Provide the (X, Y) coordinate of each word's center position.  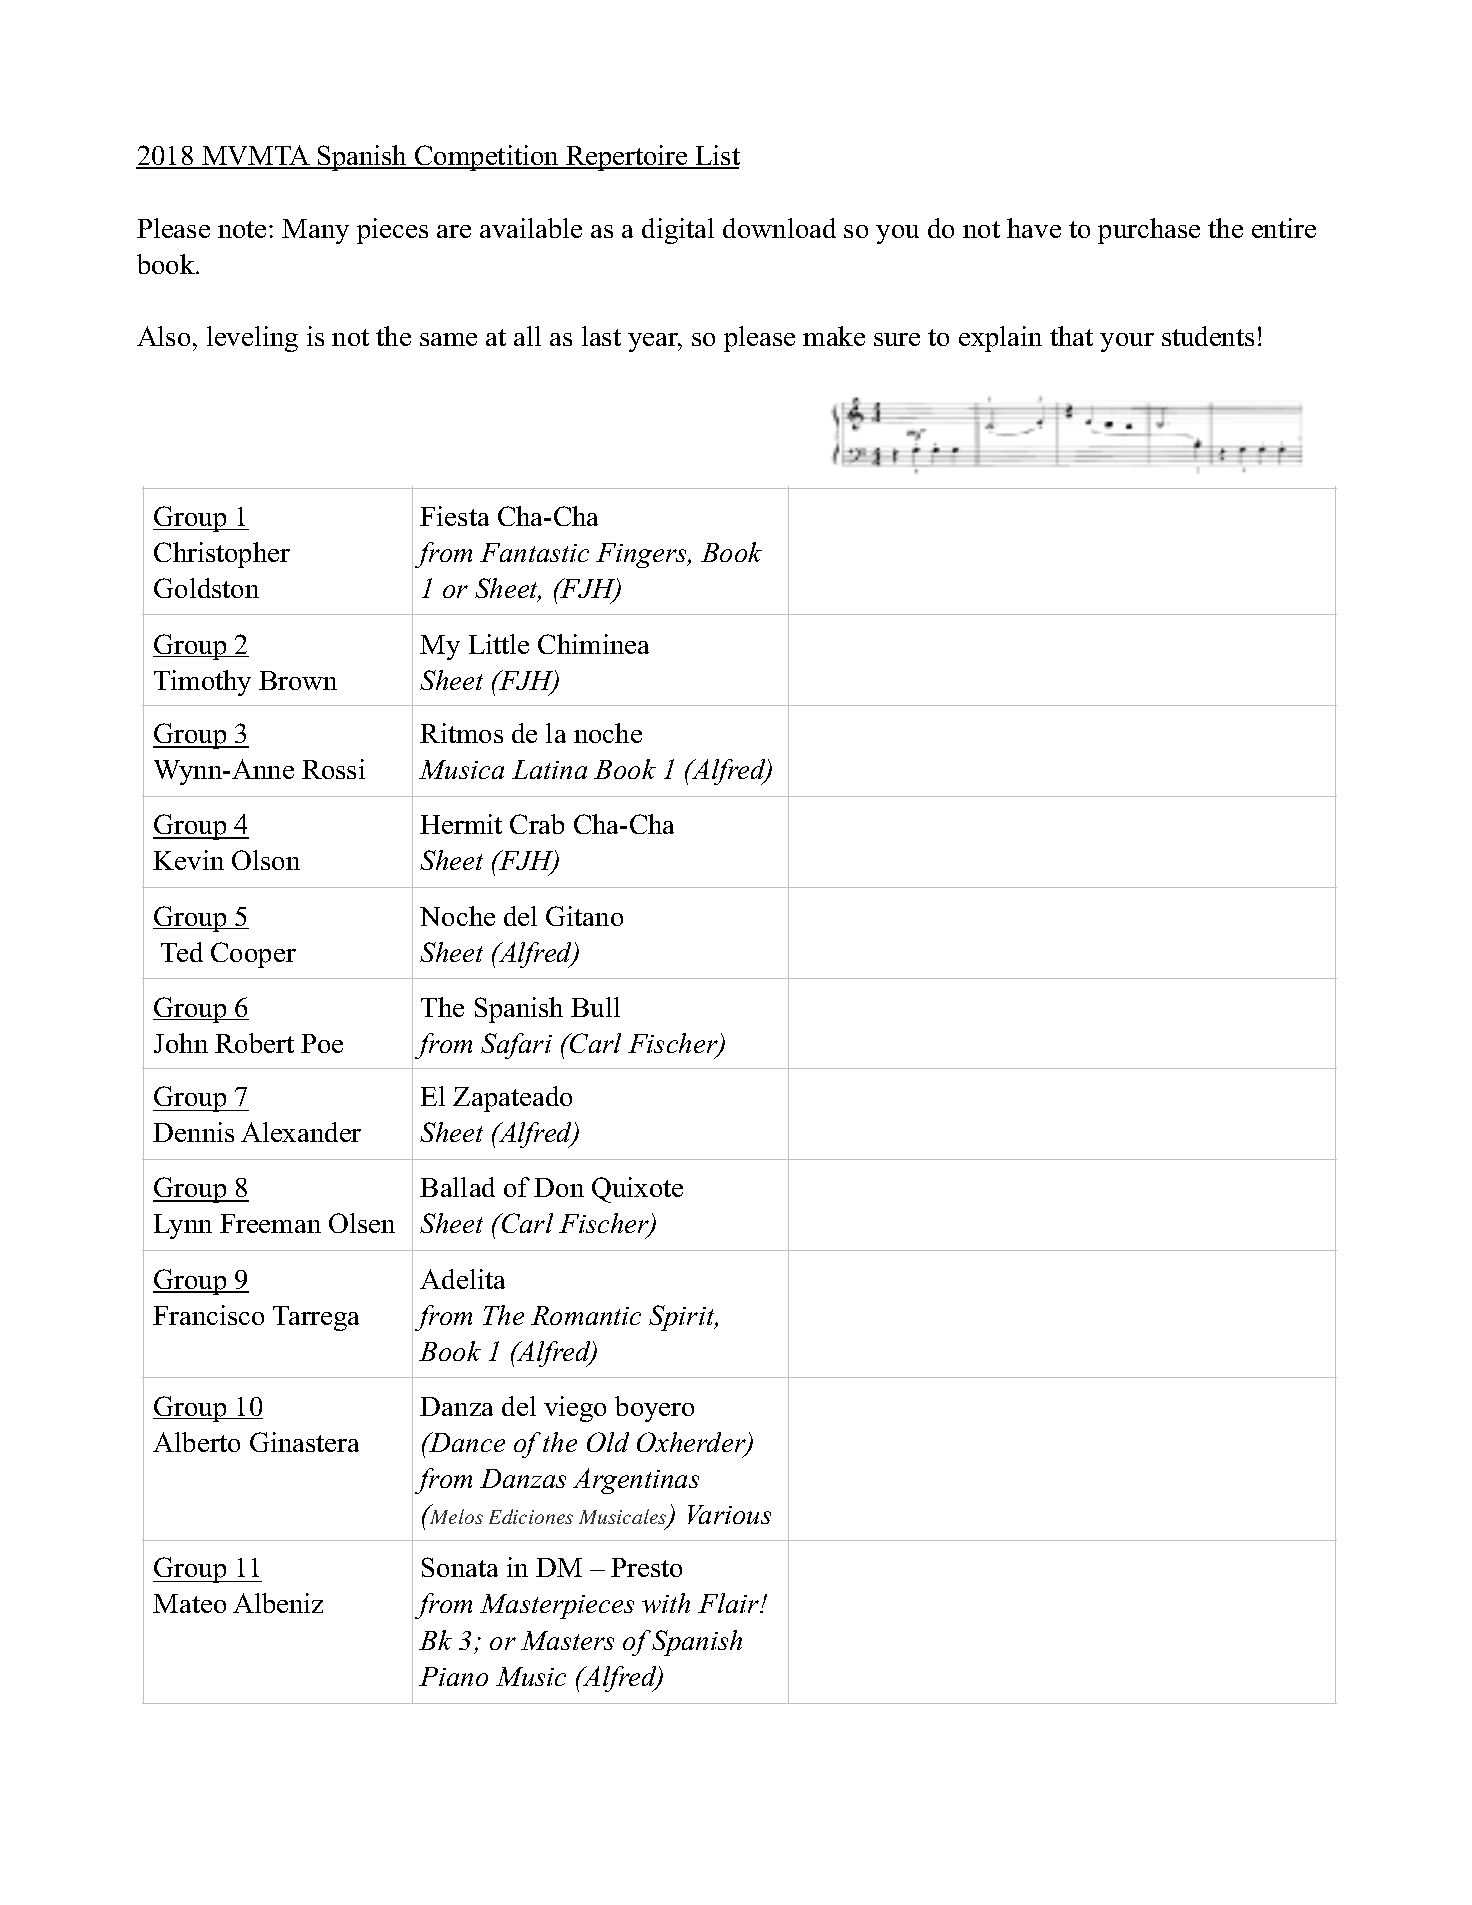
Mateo (189, 1603)
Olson (266, 860)
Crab (537, 824)
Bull (595, 1007)
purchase (1149, 231)
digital (678, 231)
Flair (730, 1603)
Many (315, 231)
